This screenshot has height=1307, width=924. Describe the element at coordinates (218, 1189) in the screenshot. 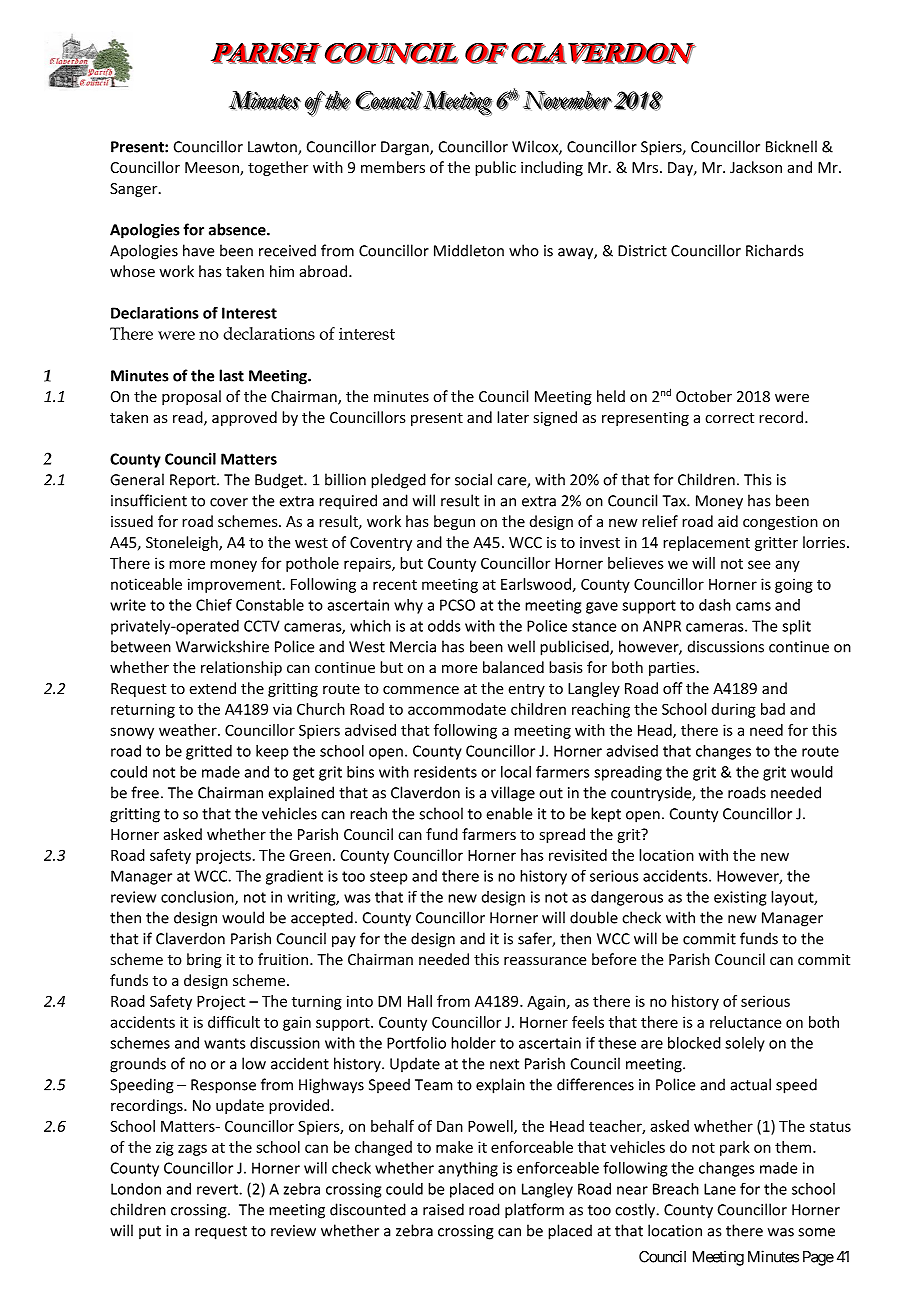

I see `revert` at that location.
